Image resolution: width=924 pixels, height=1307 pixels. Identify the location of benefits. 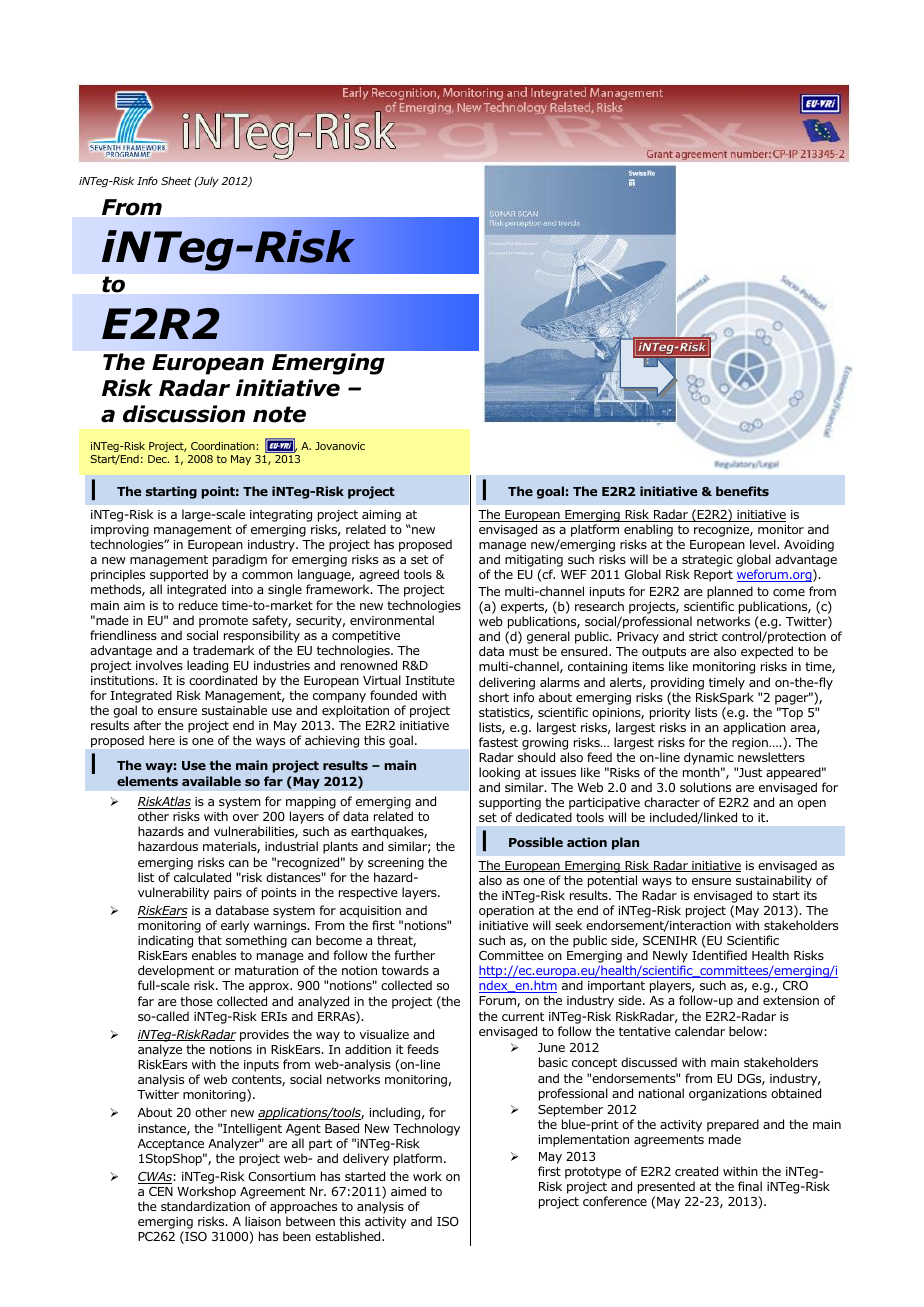
(742, 491).
